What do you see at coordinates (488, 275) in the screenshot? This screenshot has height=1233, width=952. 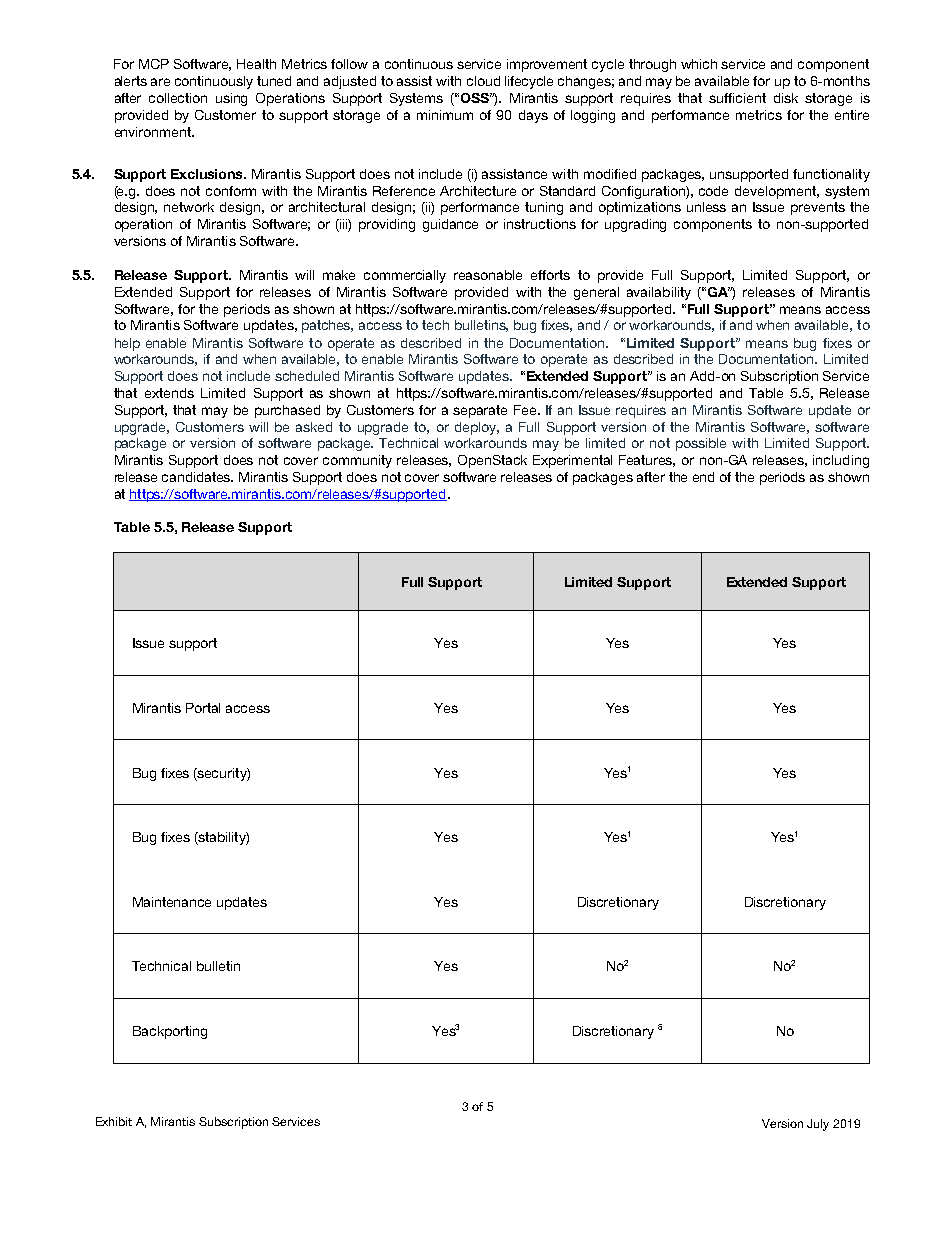 I see `reasonable` at bounding box center [488, 275].
